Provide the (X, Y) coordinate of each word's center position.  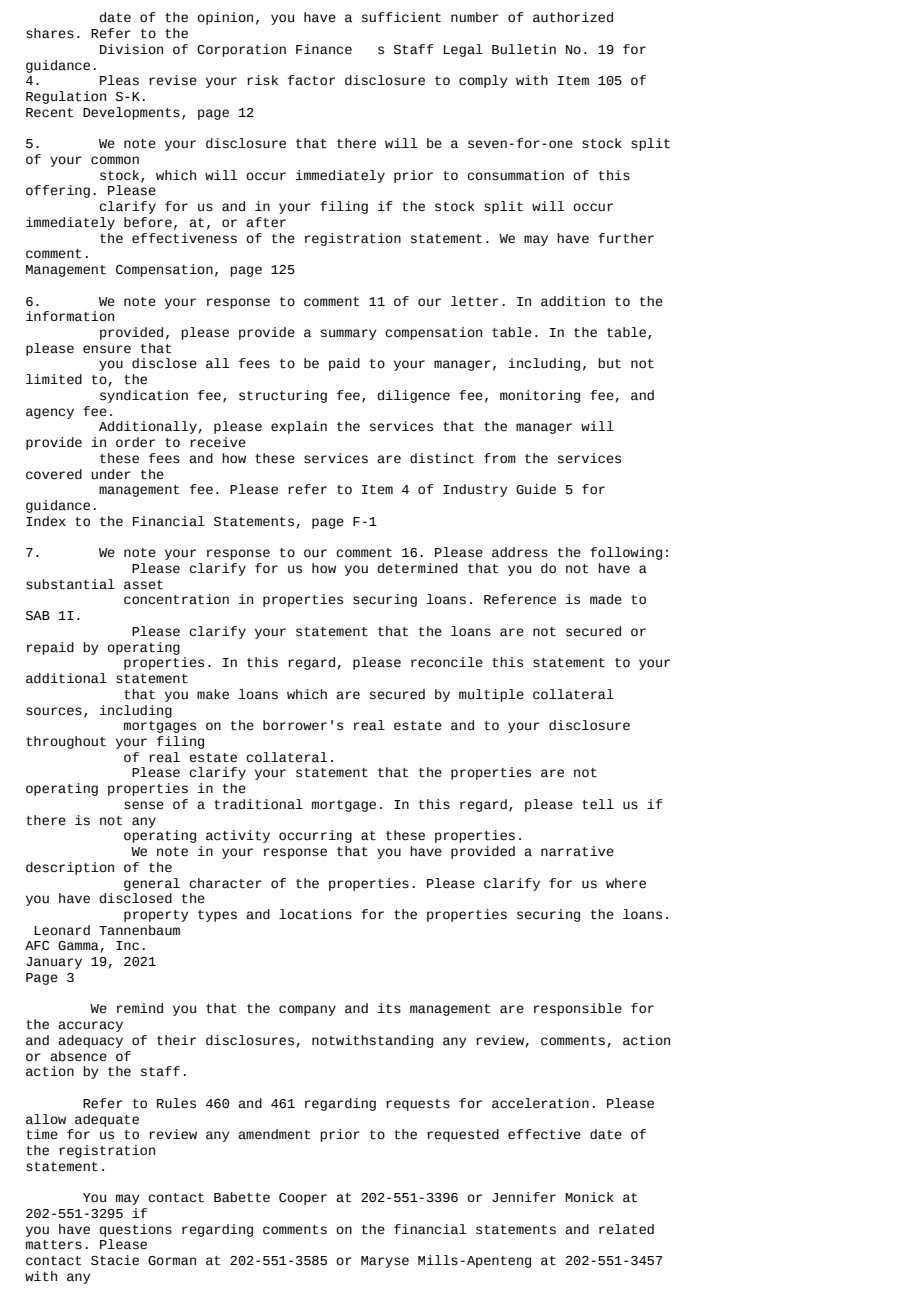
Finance (324, 49)
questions (136, 1230)
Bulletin (524, 49)
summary (349, 334)
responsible (578, 1009)
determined (418, 568)
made (606, 599)
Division (131, 49)
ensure (107, 349)
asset (143, 585)
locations (315, 914)
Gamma (78, 946)
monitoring (540, 396)
